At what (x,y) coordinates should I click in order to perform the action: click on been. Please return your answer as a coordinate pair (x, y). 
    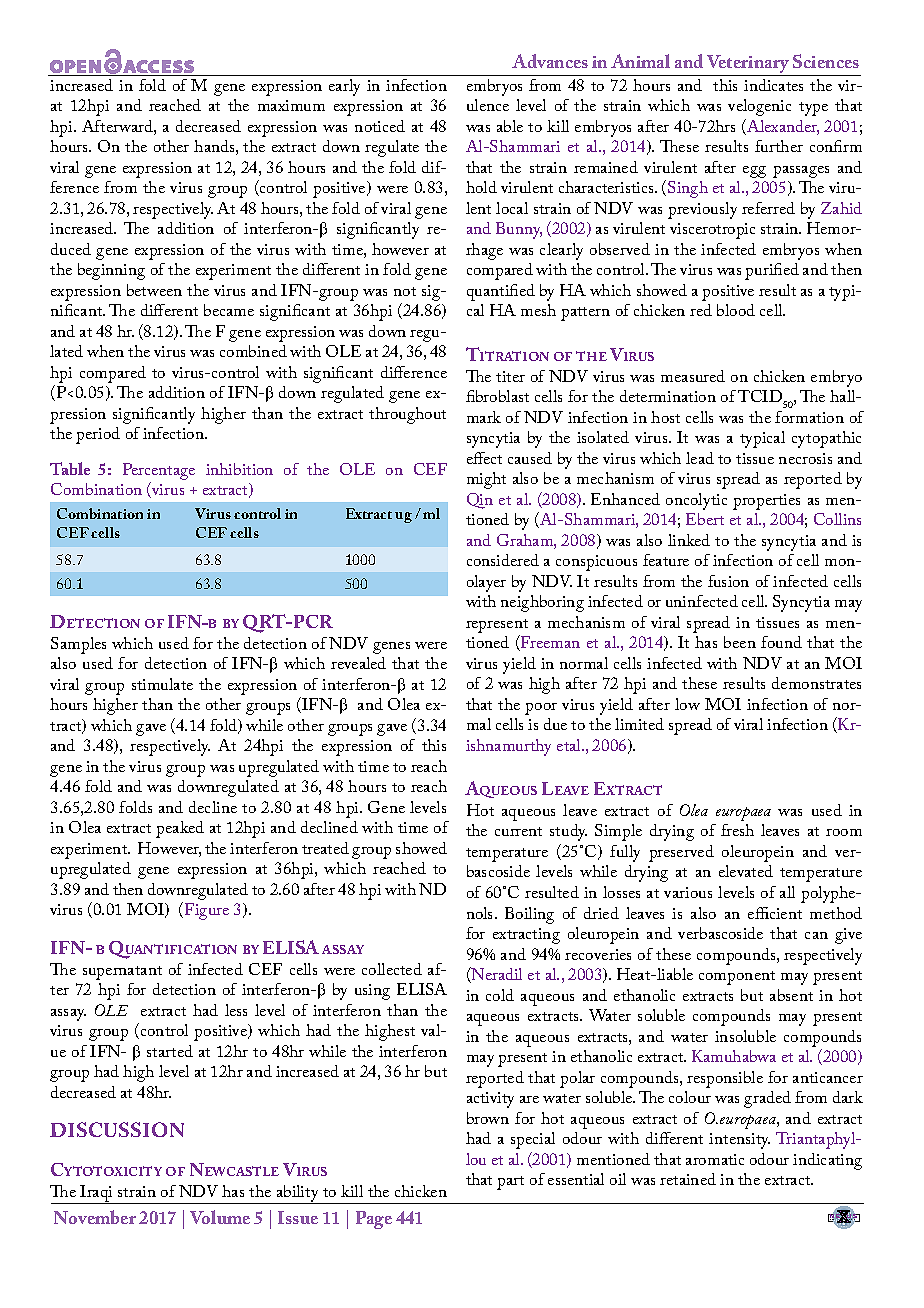
    Looking at the image, I should click on (740, 642).
